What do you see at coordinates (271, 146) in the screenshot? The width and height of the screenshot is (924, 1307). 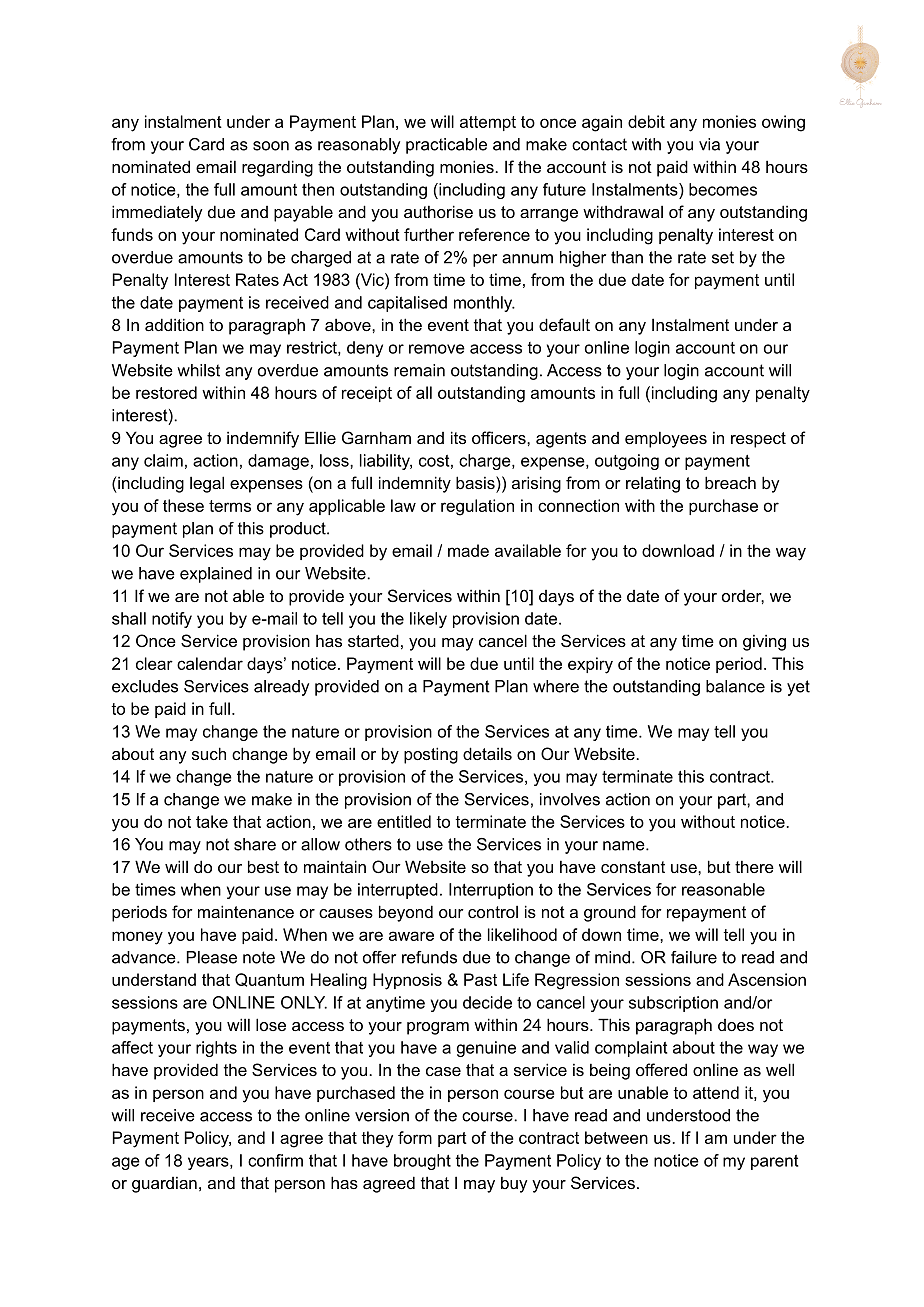 I see `soon` at bounding box center [271, 146].
